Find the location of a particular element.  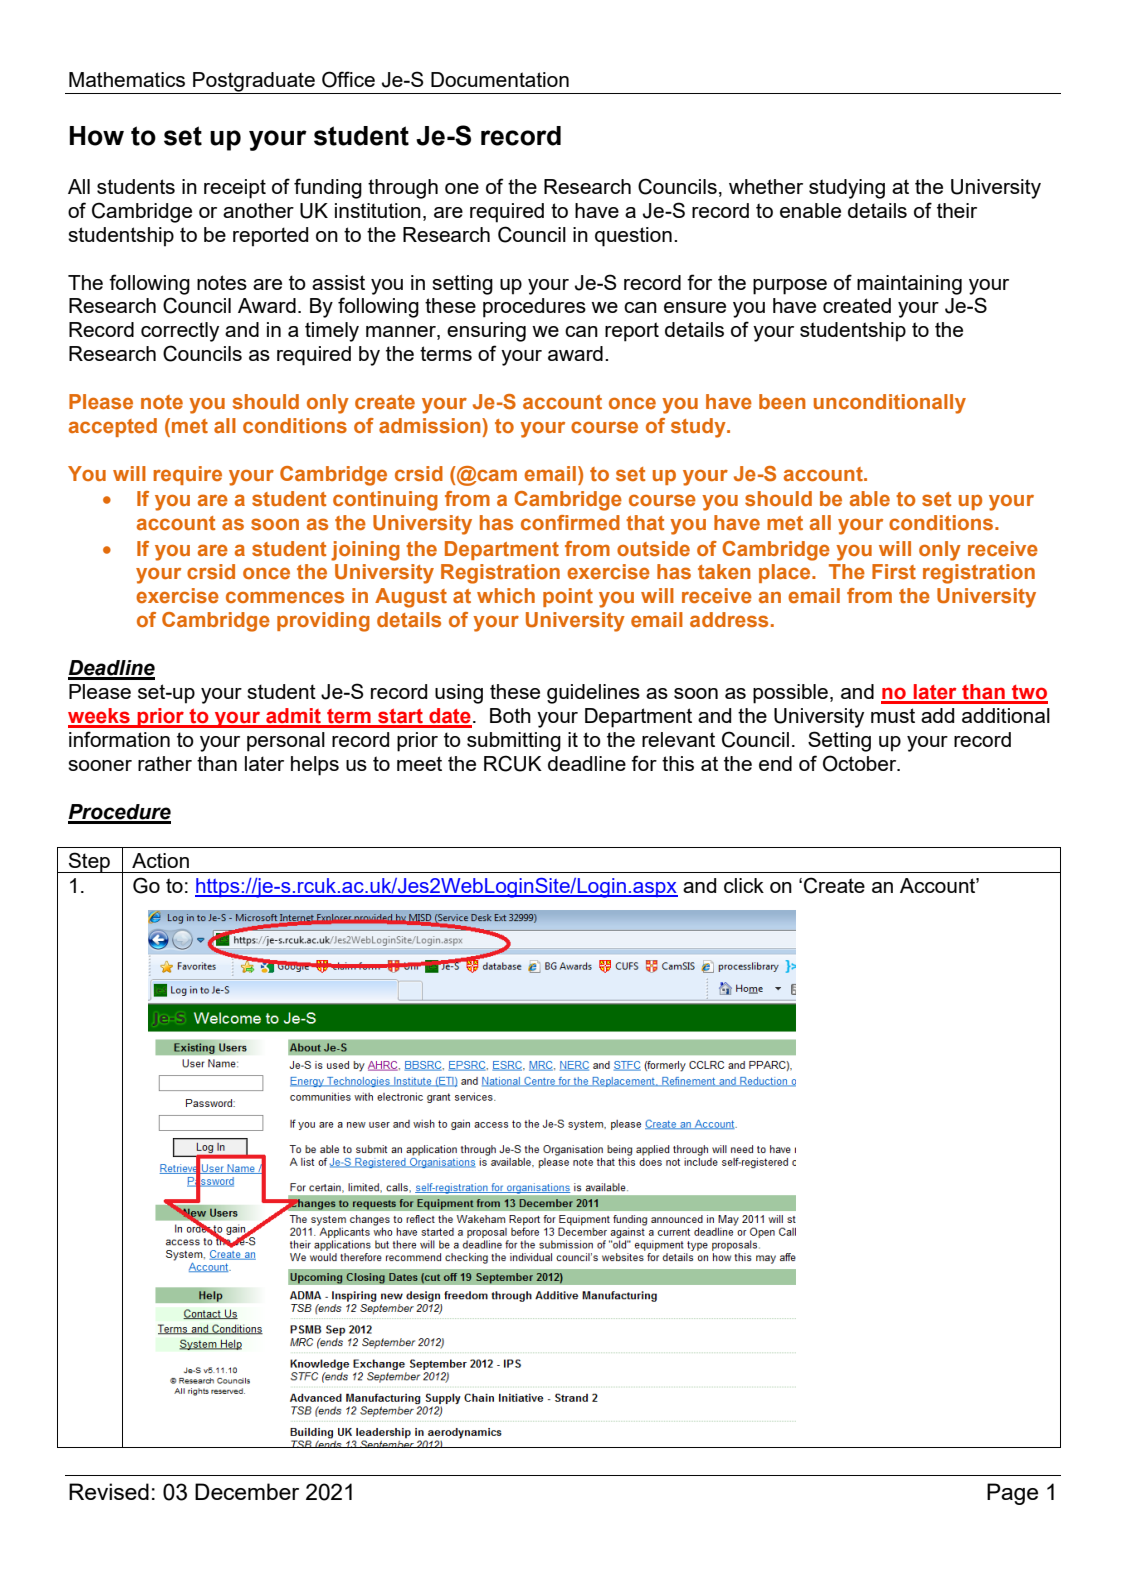

Postgraduate is located at coordinates (254, 82).
